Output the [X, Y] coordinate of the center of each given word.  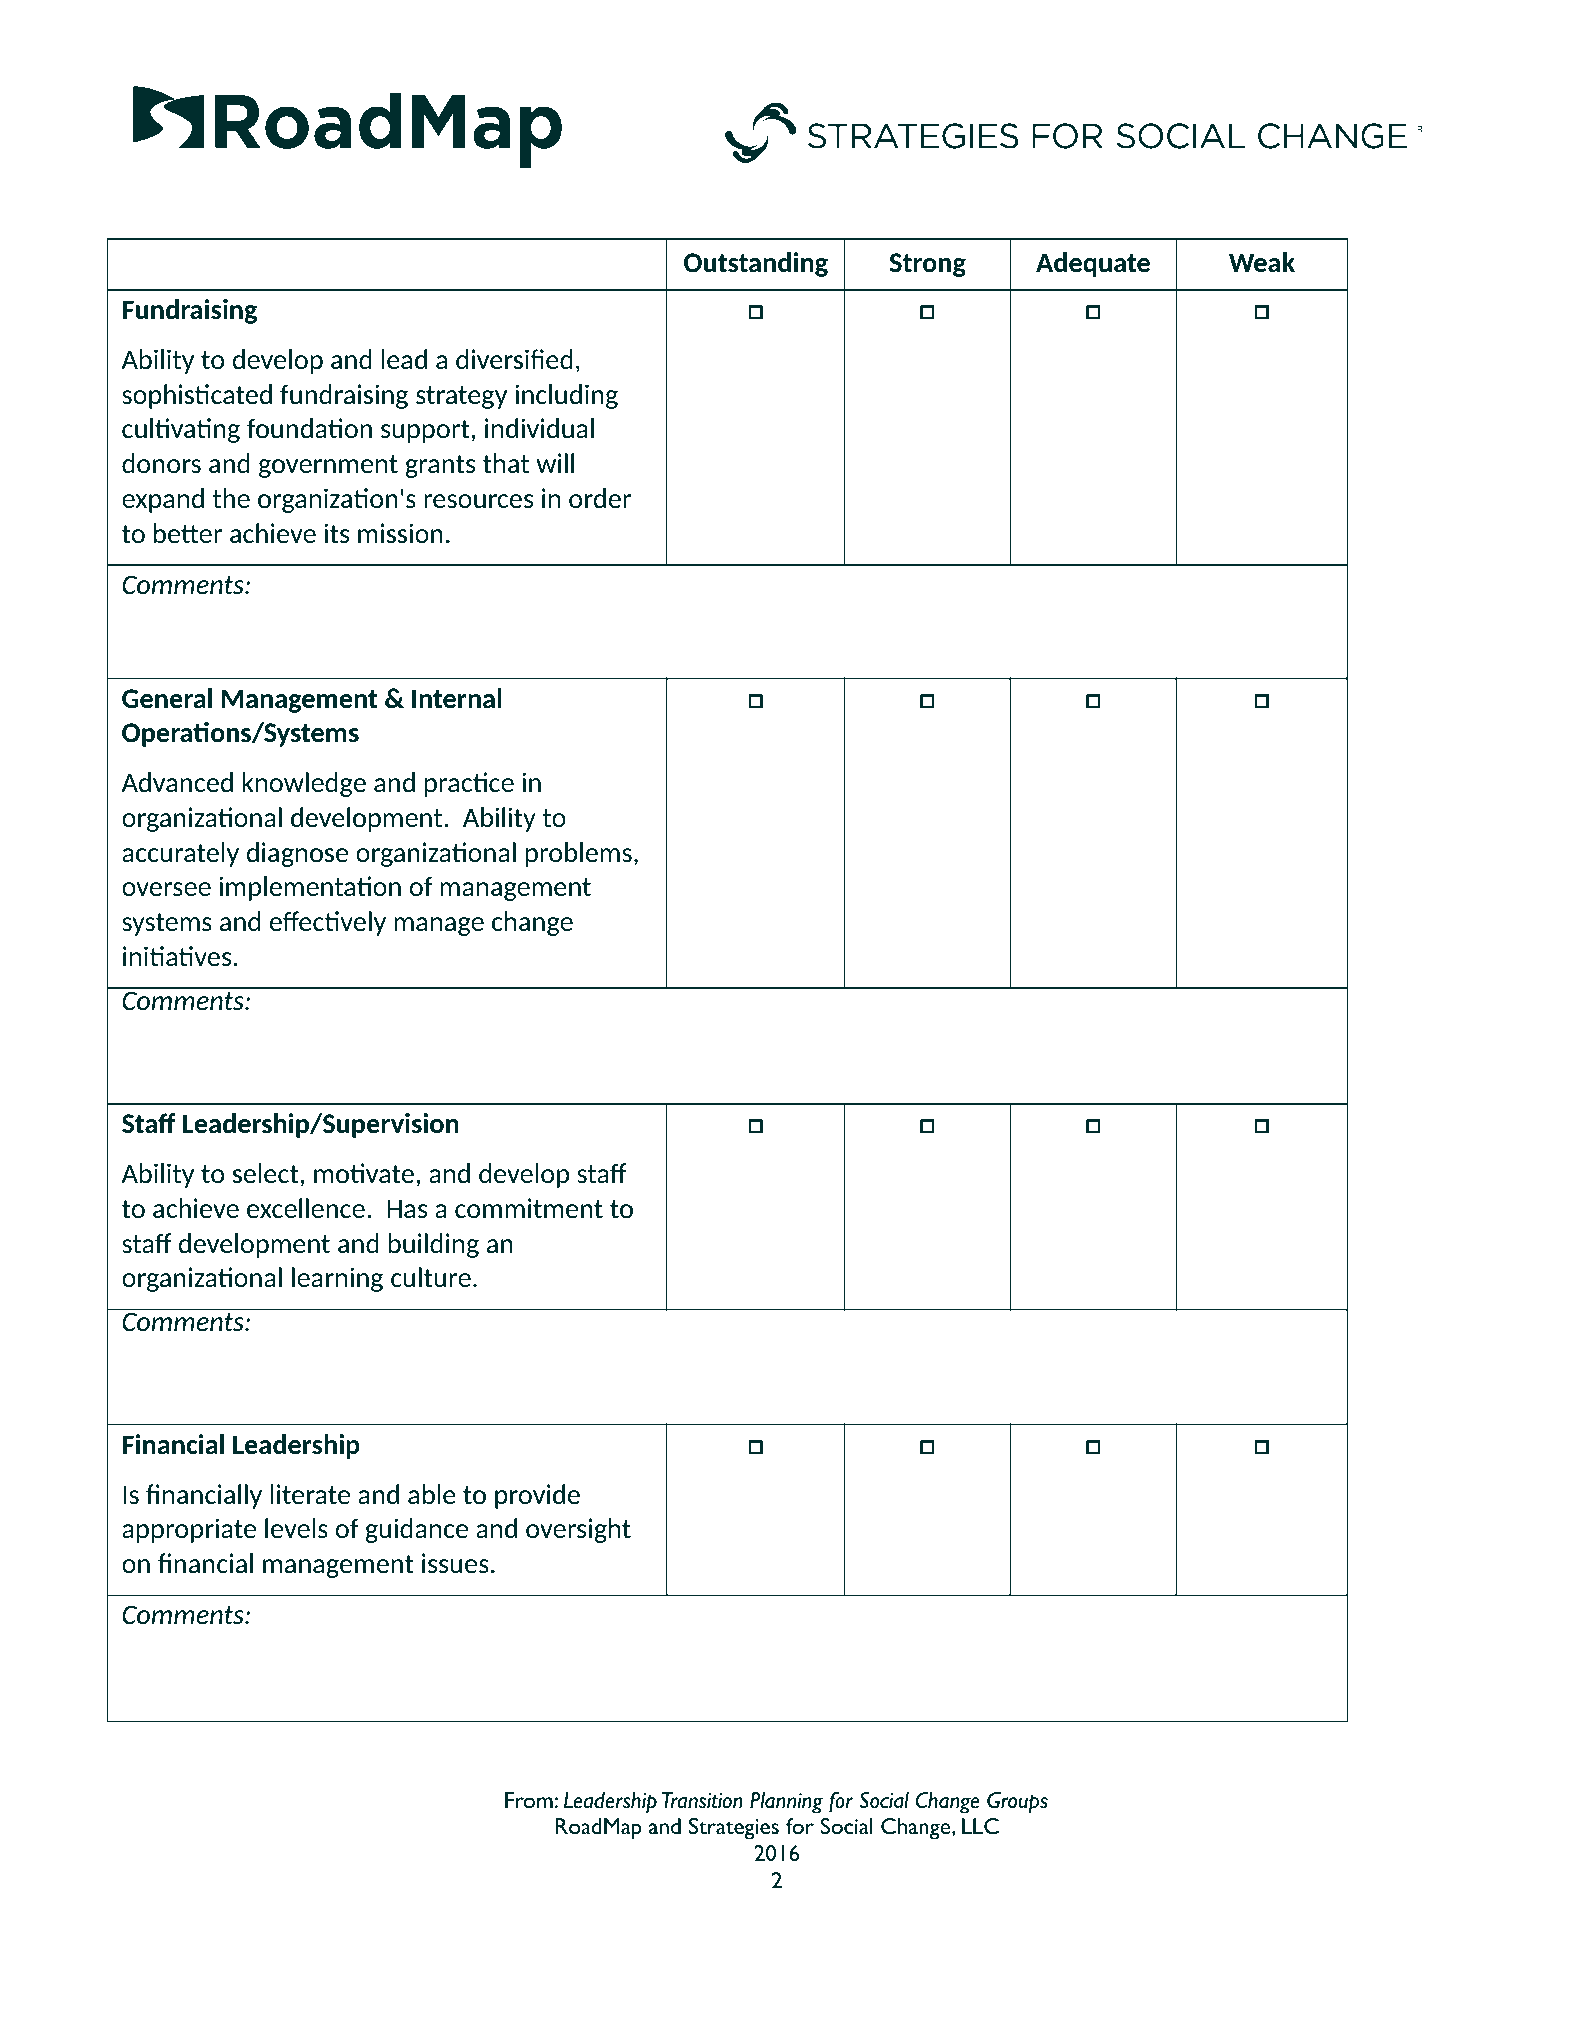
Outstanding [756, 264]
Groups [1017, 1803]
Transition [702, 1800]
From [529, 1800]
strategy [461, 397]
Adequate [1093, 264]
